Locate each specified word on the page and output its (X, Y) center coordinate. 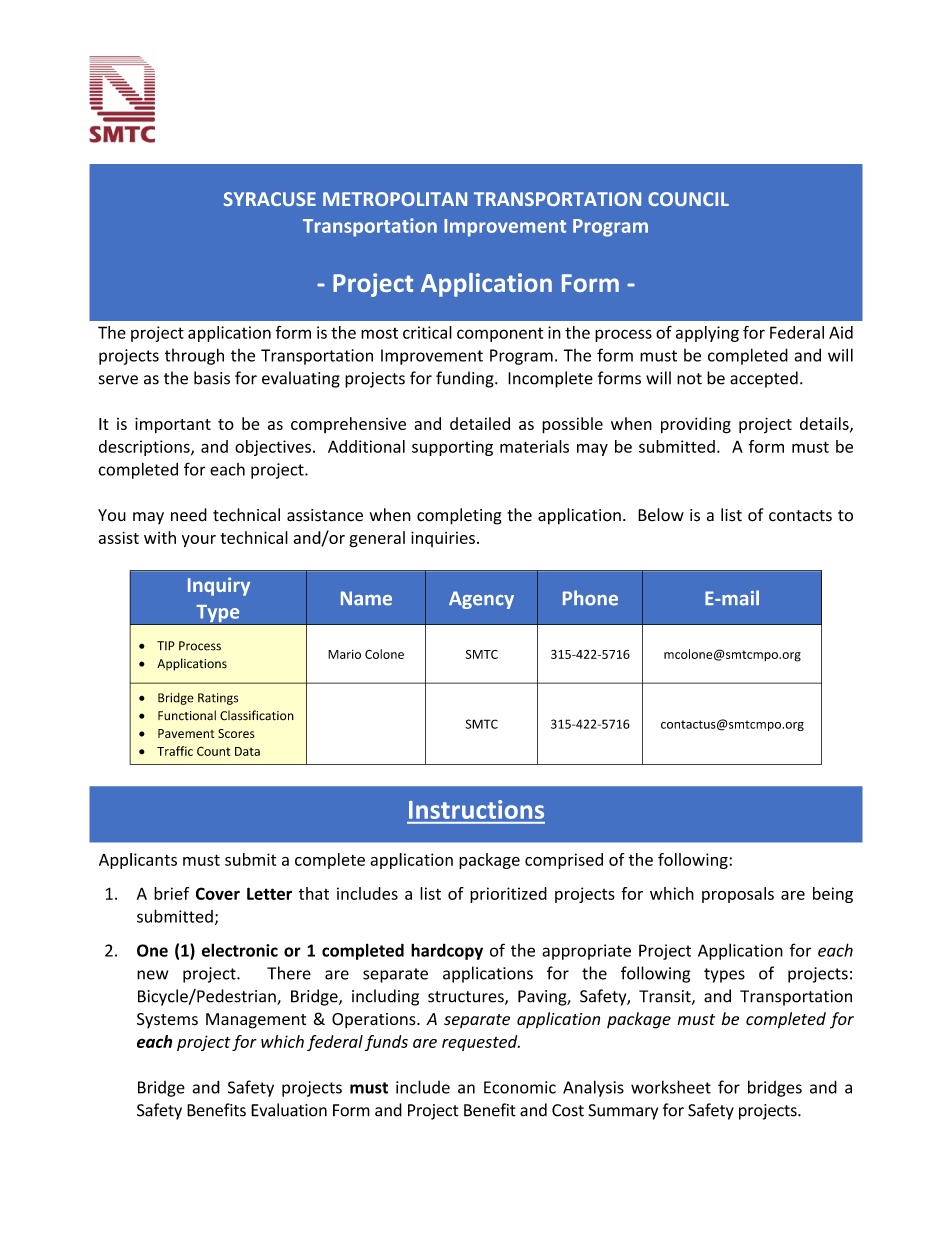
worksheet (671, 1087)
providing (696, 425)
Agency (481, 600)
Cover (218, 893)
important (173, 425)
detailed (480, 423)
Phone (590, 598)
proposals (738, 895)
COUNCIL (688, 199)
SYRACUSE (270, 199)
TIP (166, 646)
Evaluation (289, 1110)
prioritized (508, 895)
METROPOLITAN (395, 199)
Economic (520, 1087)
